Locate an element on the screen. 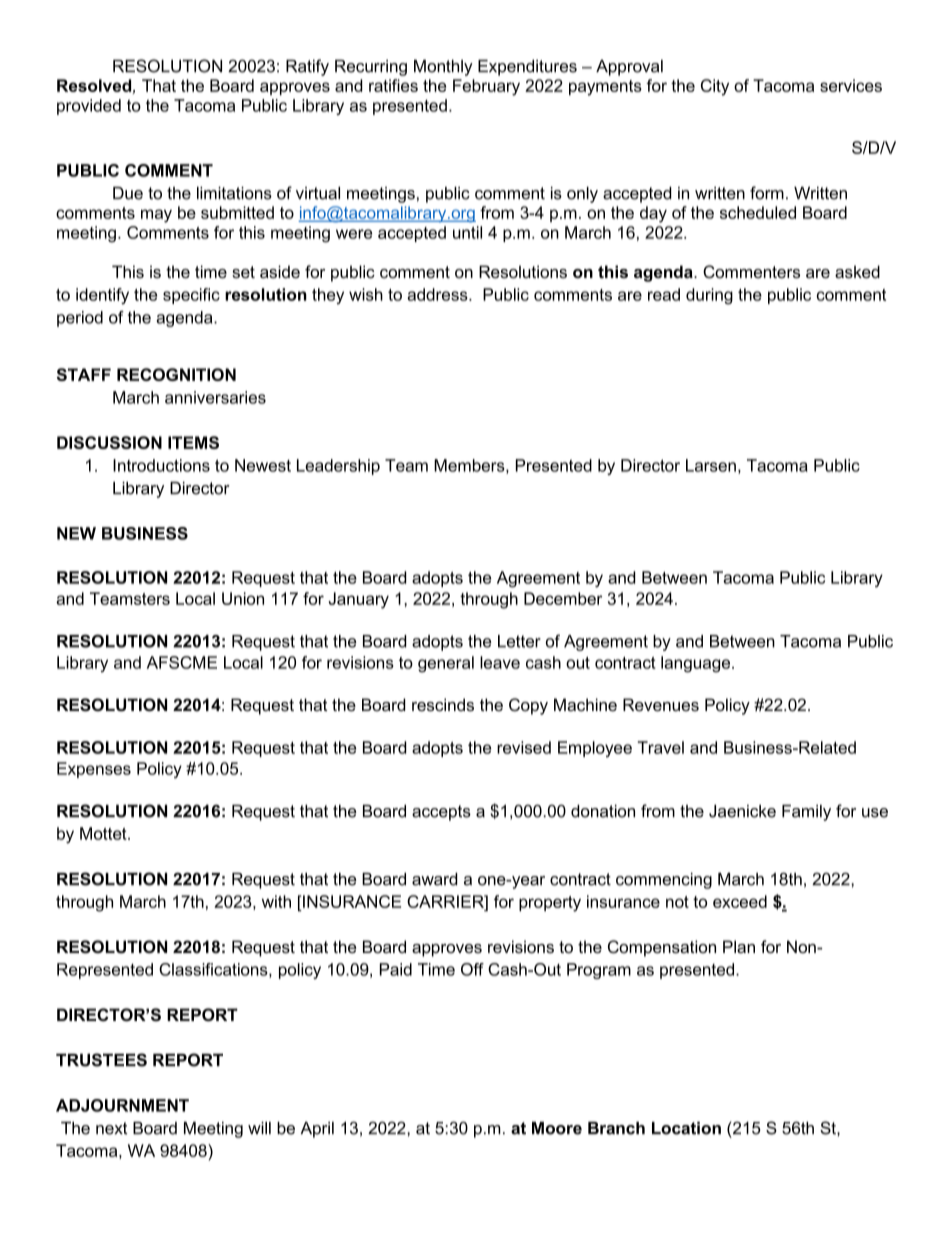 This screenshot has width=952, height=1233. Expenses is located at coordinates (94, 770).
